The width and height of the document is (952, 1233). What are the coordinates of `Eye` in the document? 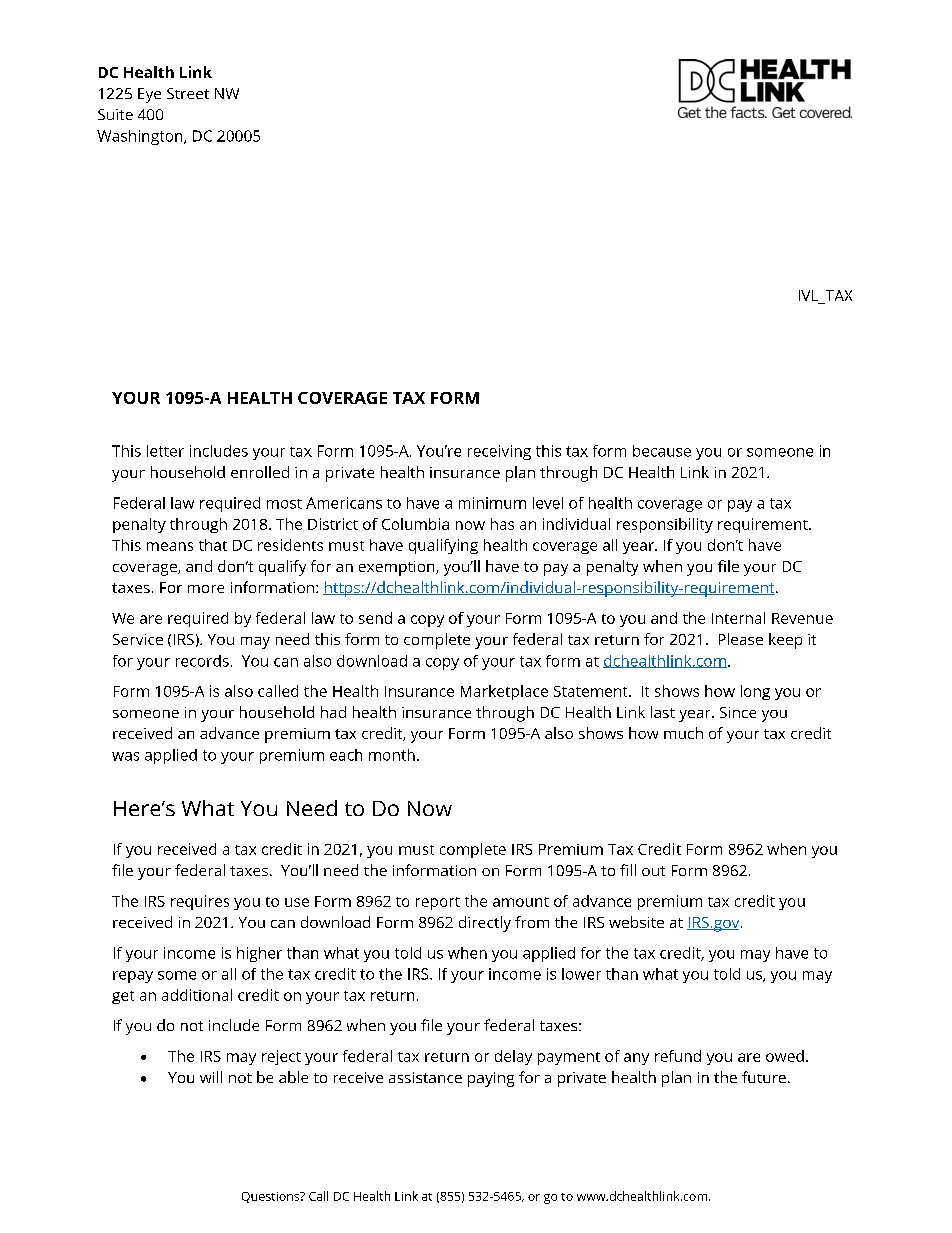 It's located at (149, 95).
